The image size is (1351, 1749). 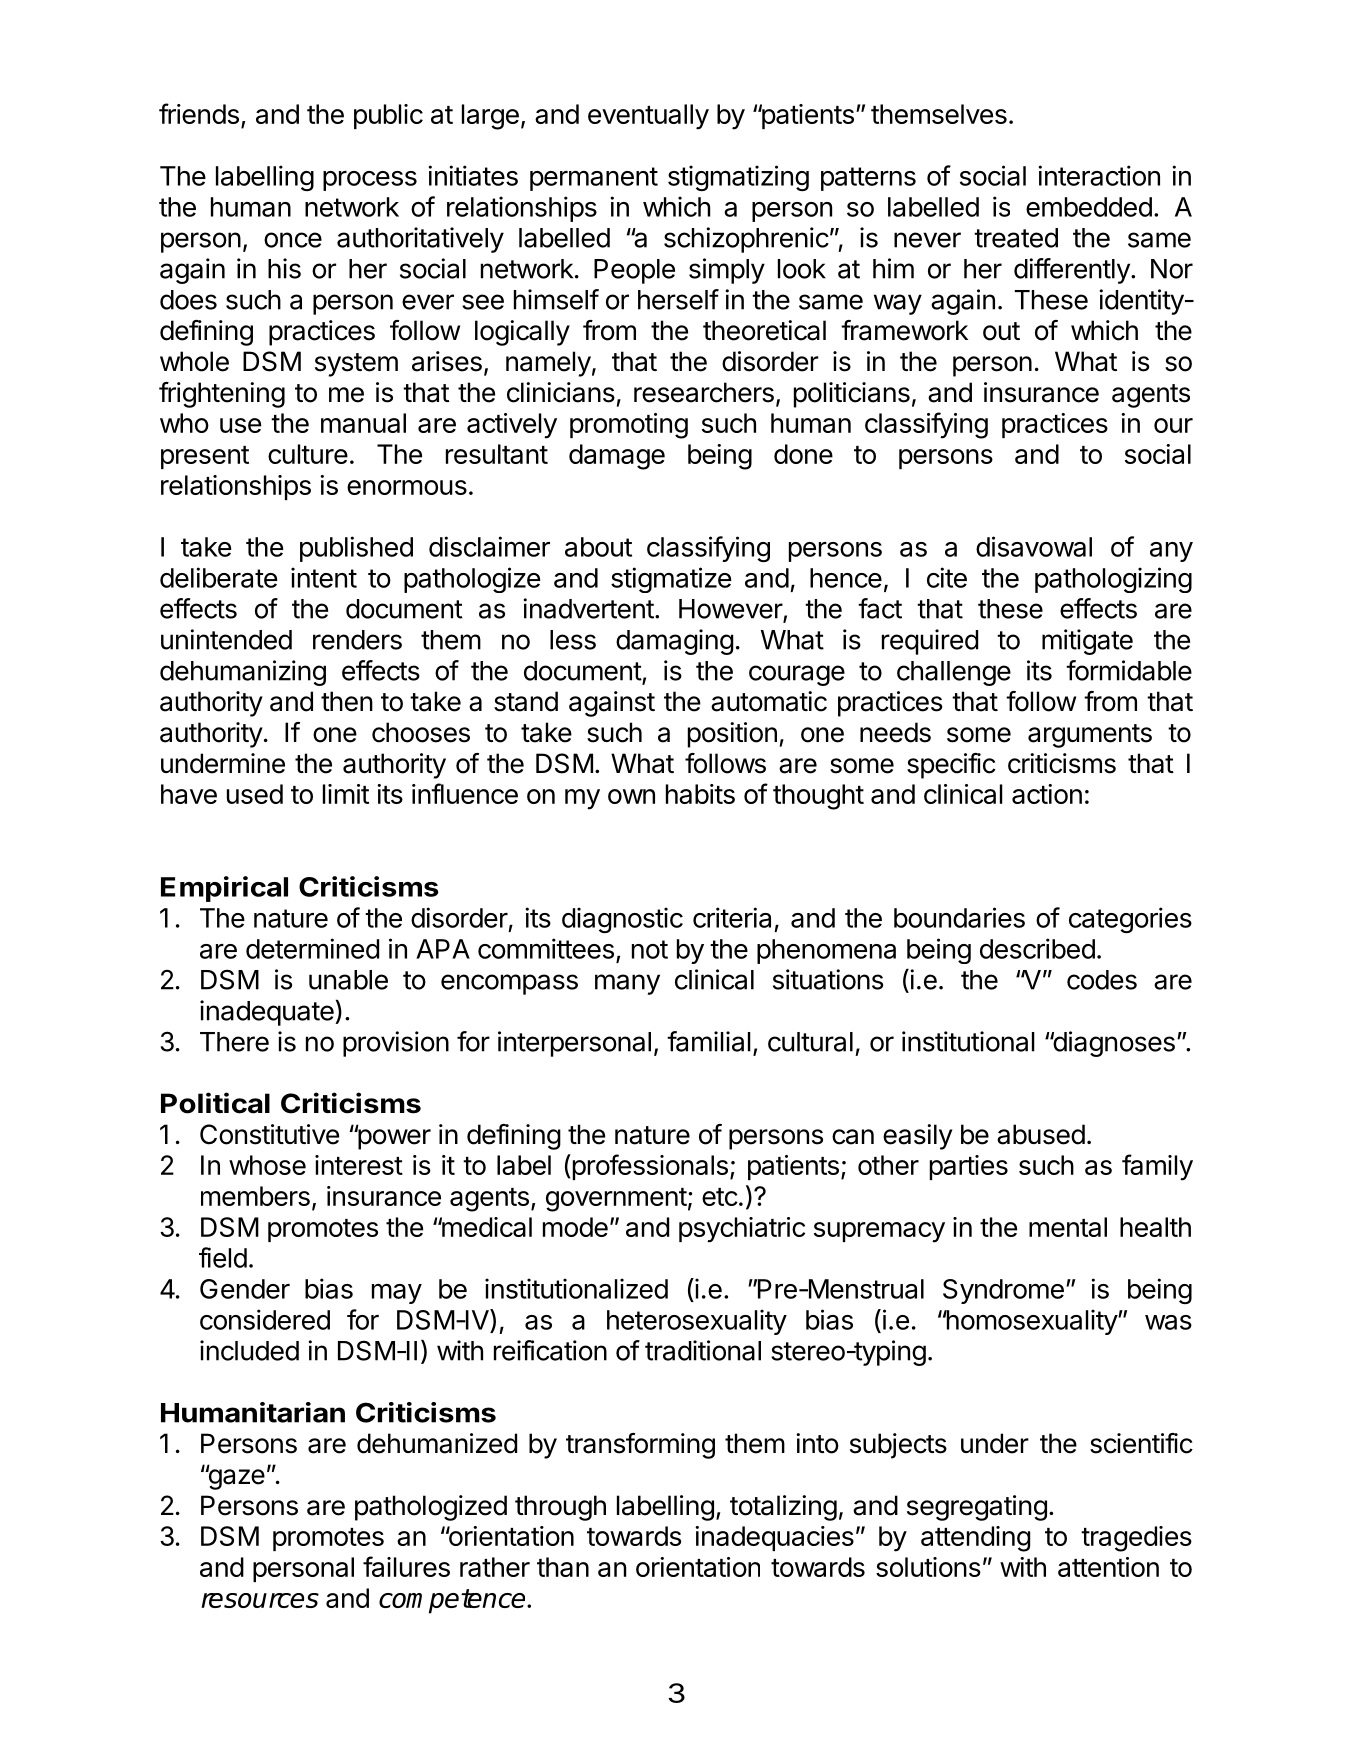 What do you see at coordinates (720, 1197) in the page?
I see `etc` at bounding box center [720, 1197].
